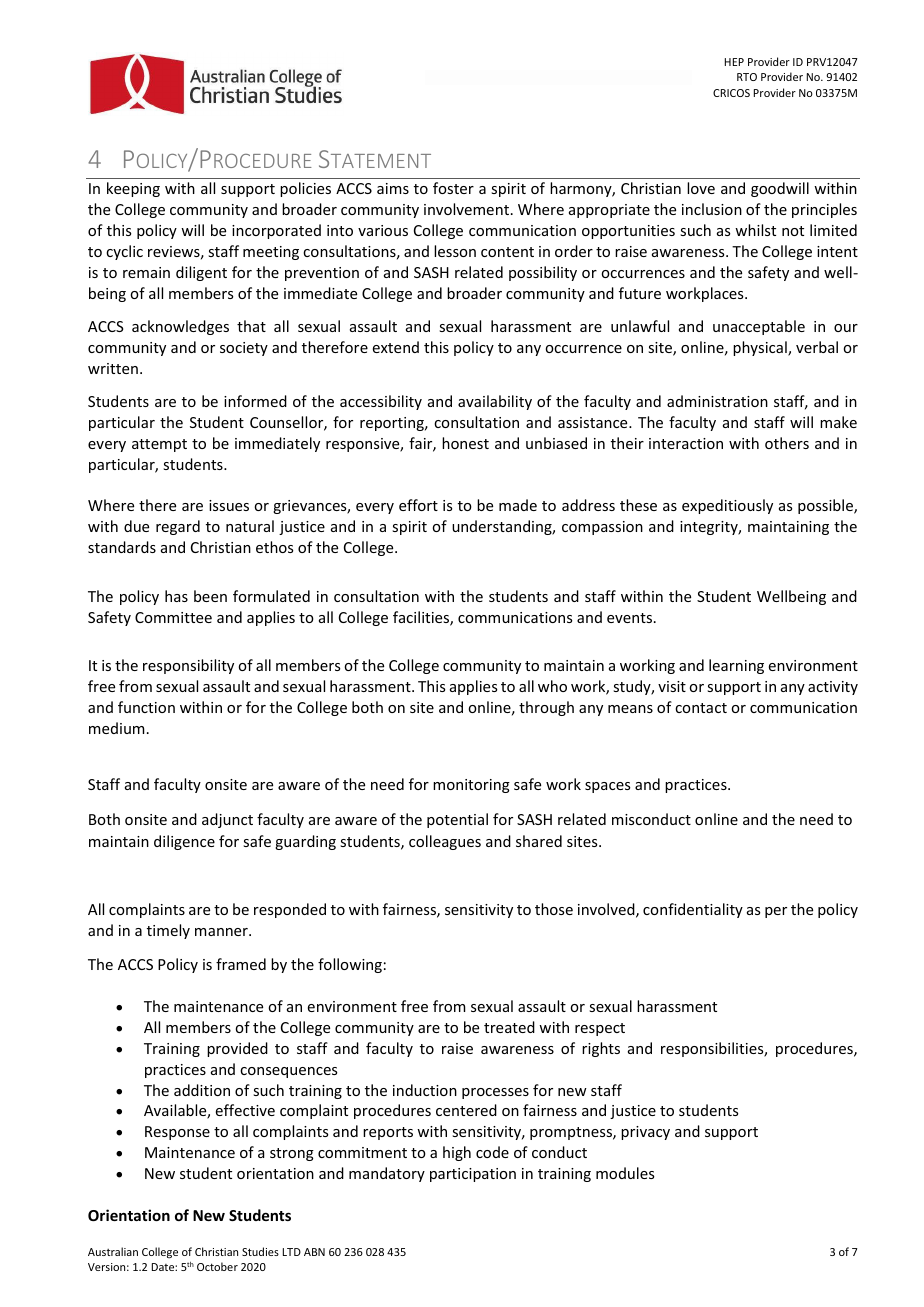 The width and height of the document is (924, 1307). I want to click on foster, so click(453, 188).
